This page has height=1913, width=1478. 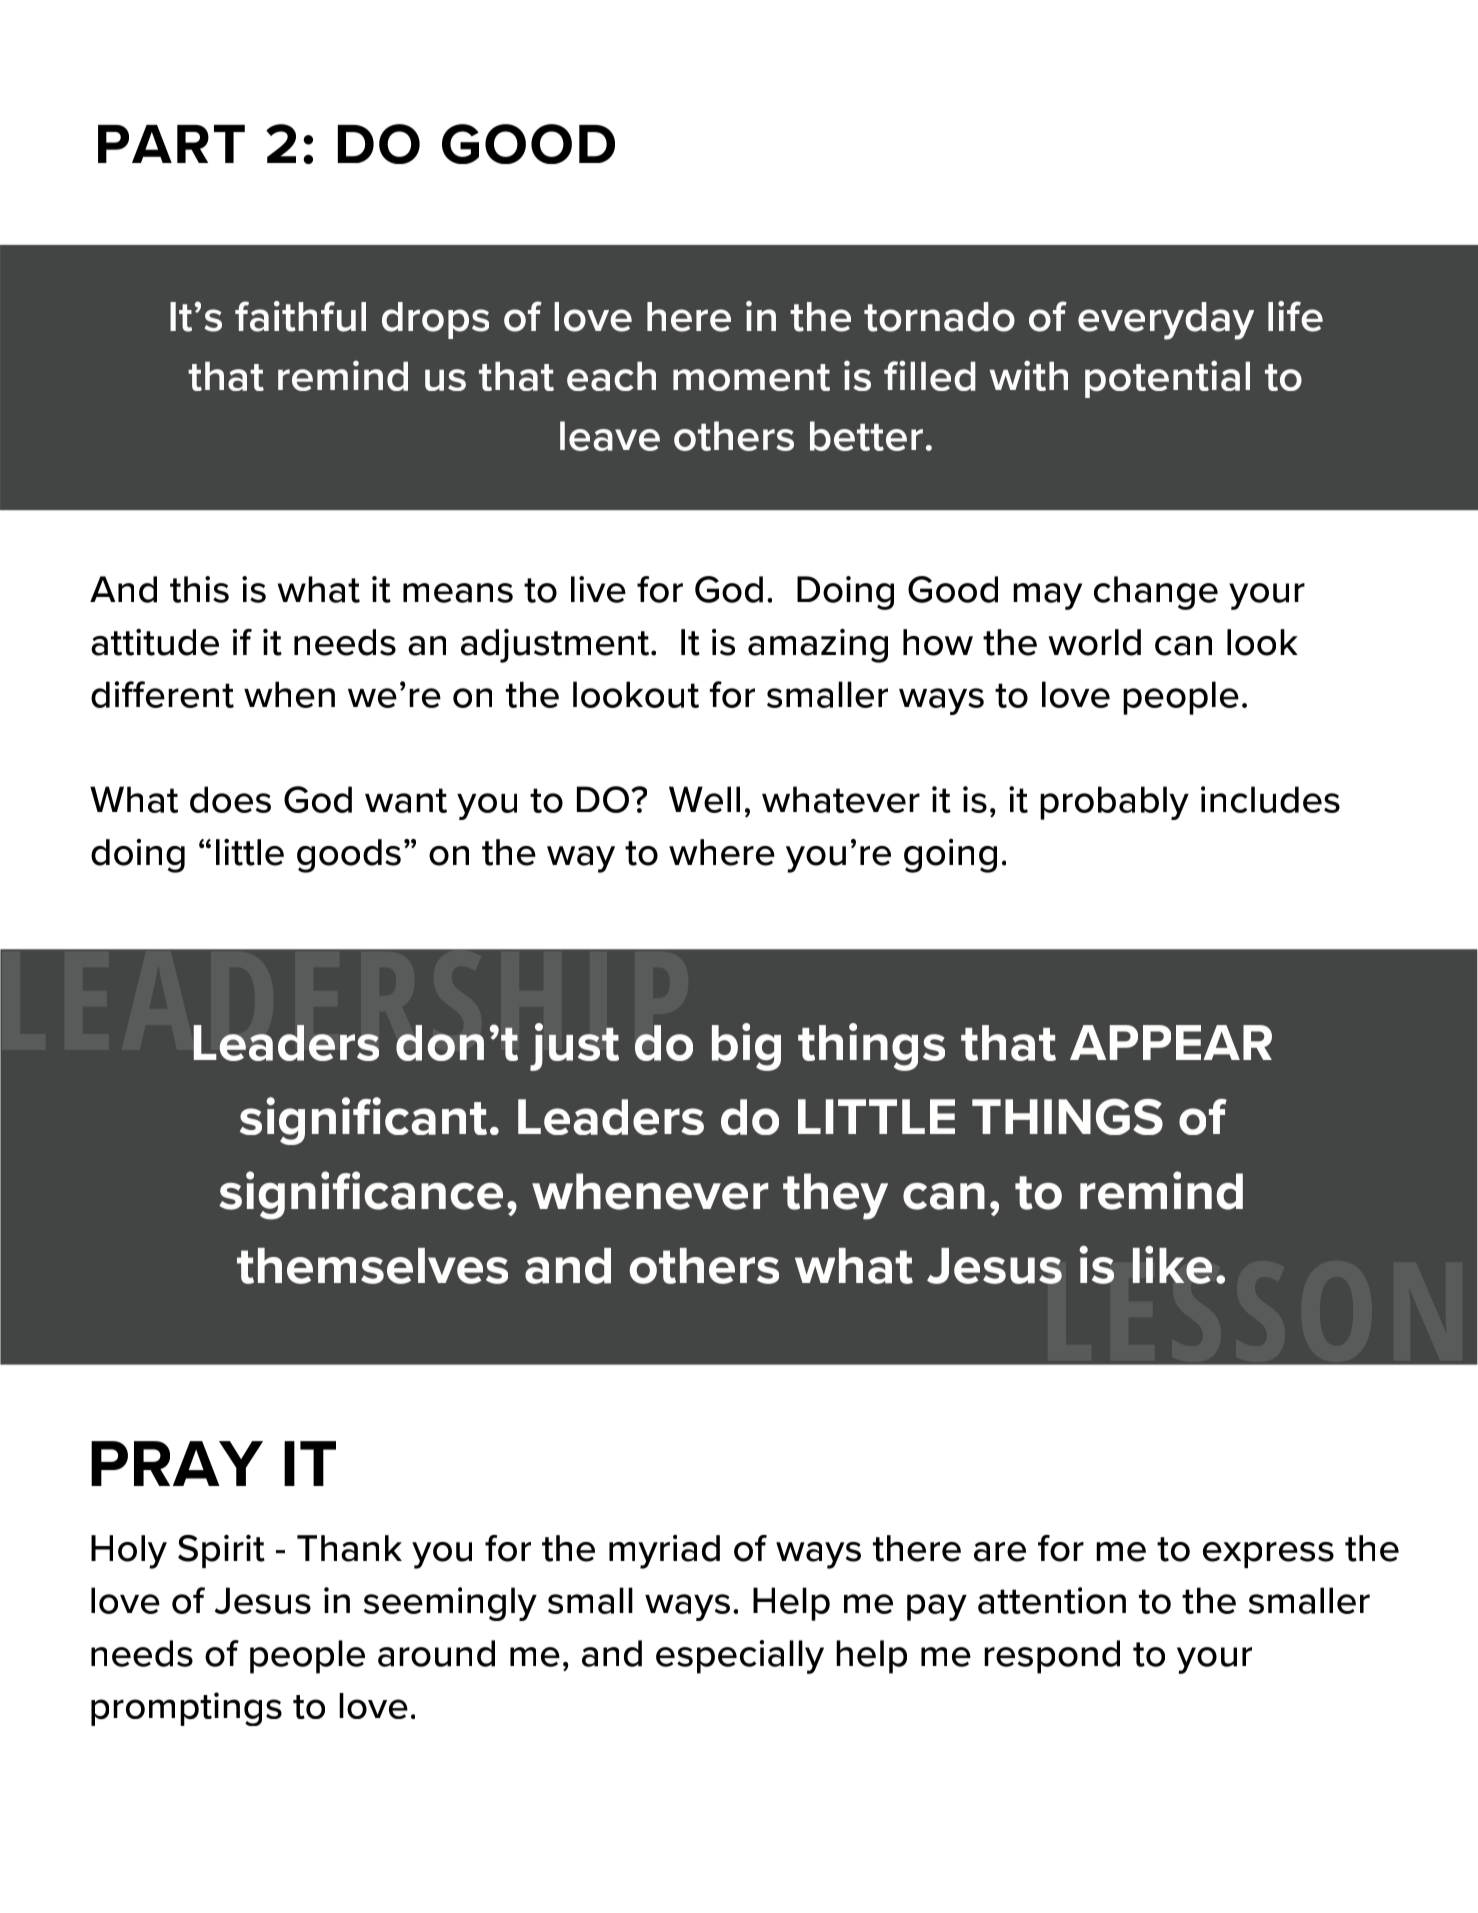 I want to click on does, so click(x=230, y=799).
